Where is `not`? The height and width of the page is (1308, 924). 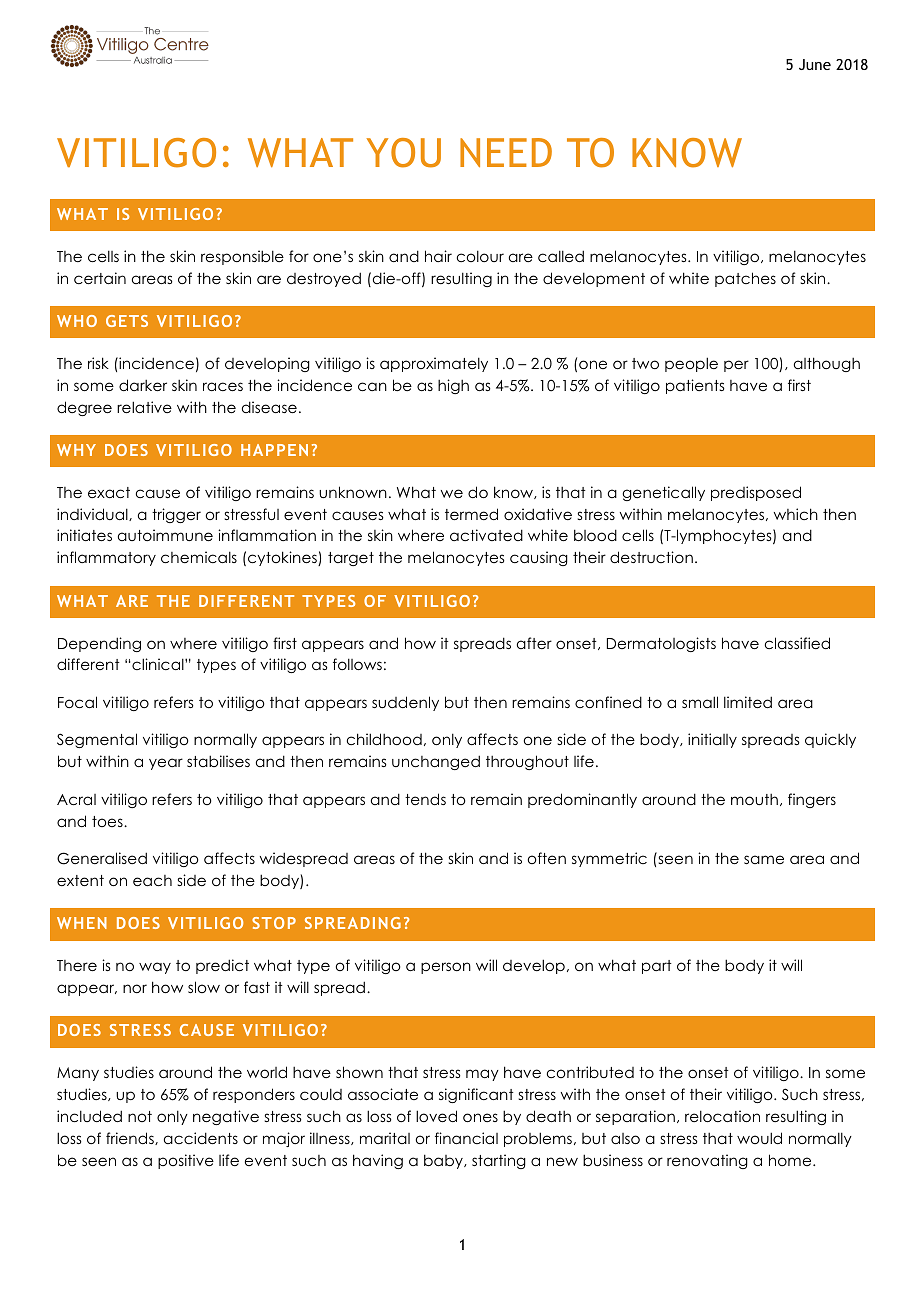
not is located at coordinates (140, 1116).
